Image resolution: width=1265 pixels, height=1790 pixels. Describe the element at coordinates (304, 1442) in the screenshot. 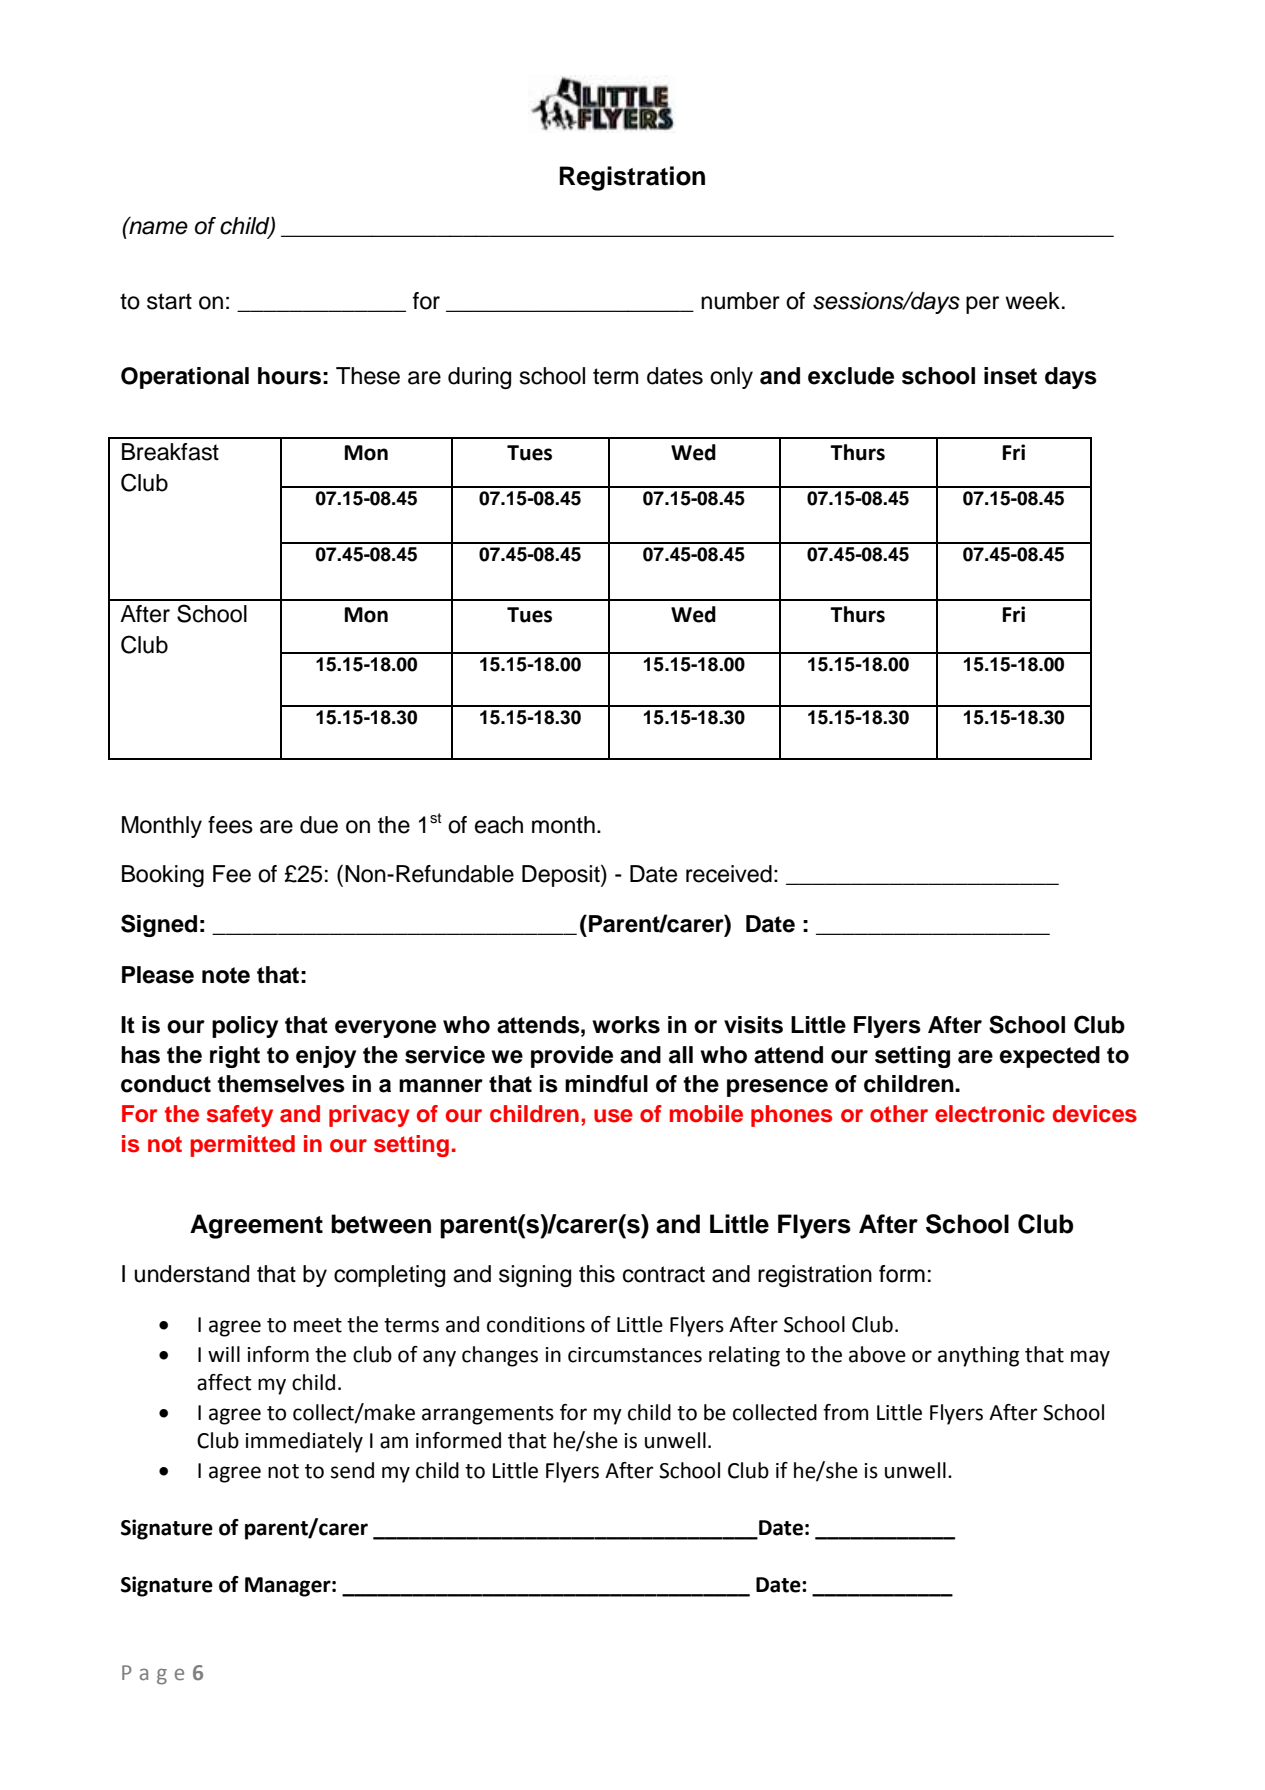

I see `immediately` at that location.
